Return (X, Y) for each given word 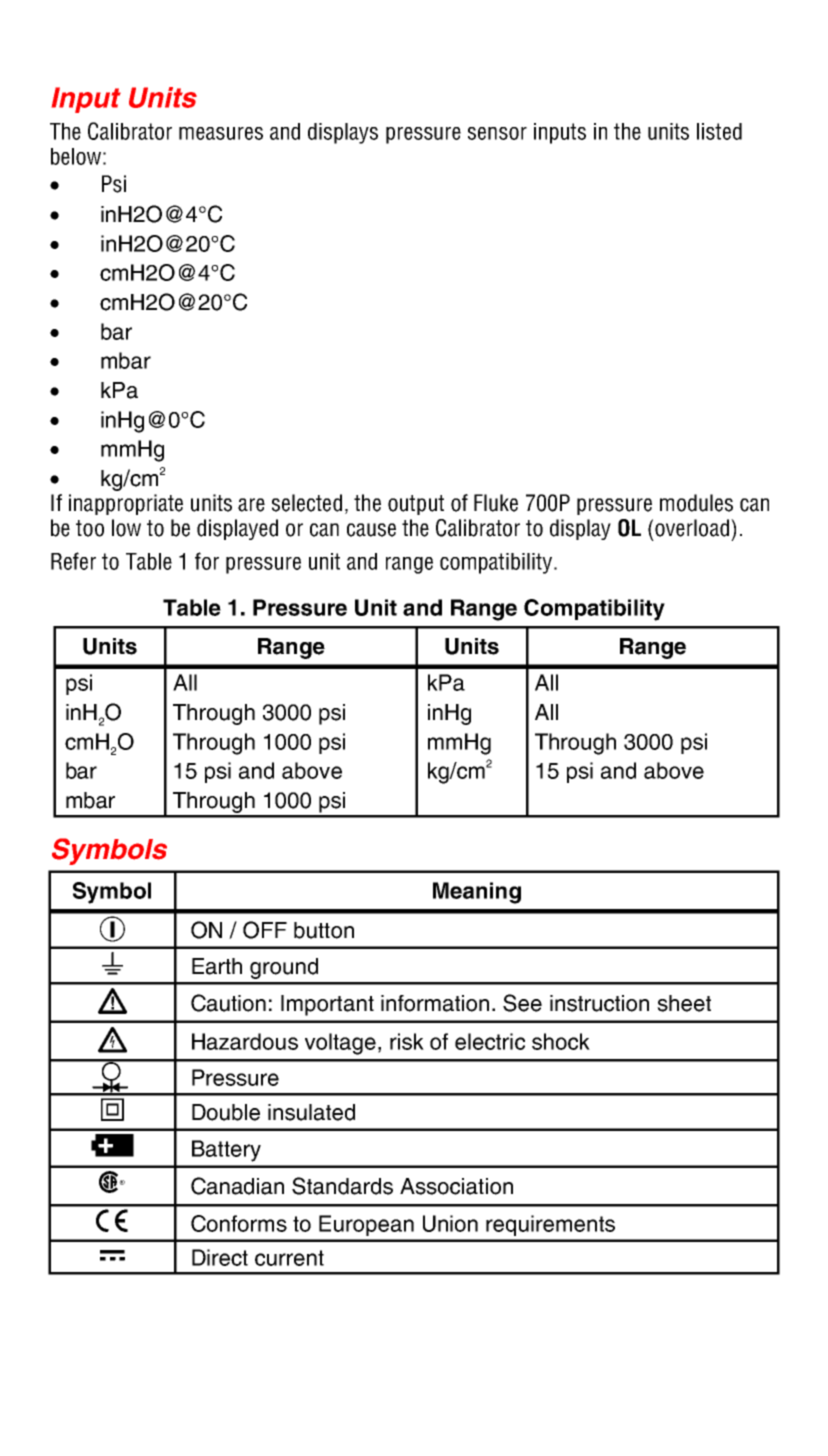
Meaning (477, 893)
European (366, 1225)
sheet (684, 1003)
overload (692, 528)
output (416, 505)
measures (221, 133)
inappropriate (126, 504)
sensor (497, 133)
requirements (550, 1225)
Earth (217, 966)
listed (719, 131)
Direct (220, 1257)
